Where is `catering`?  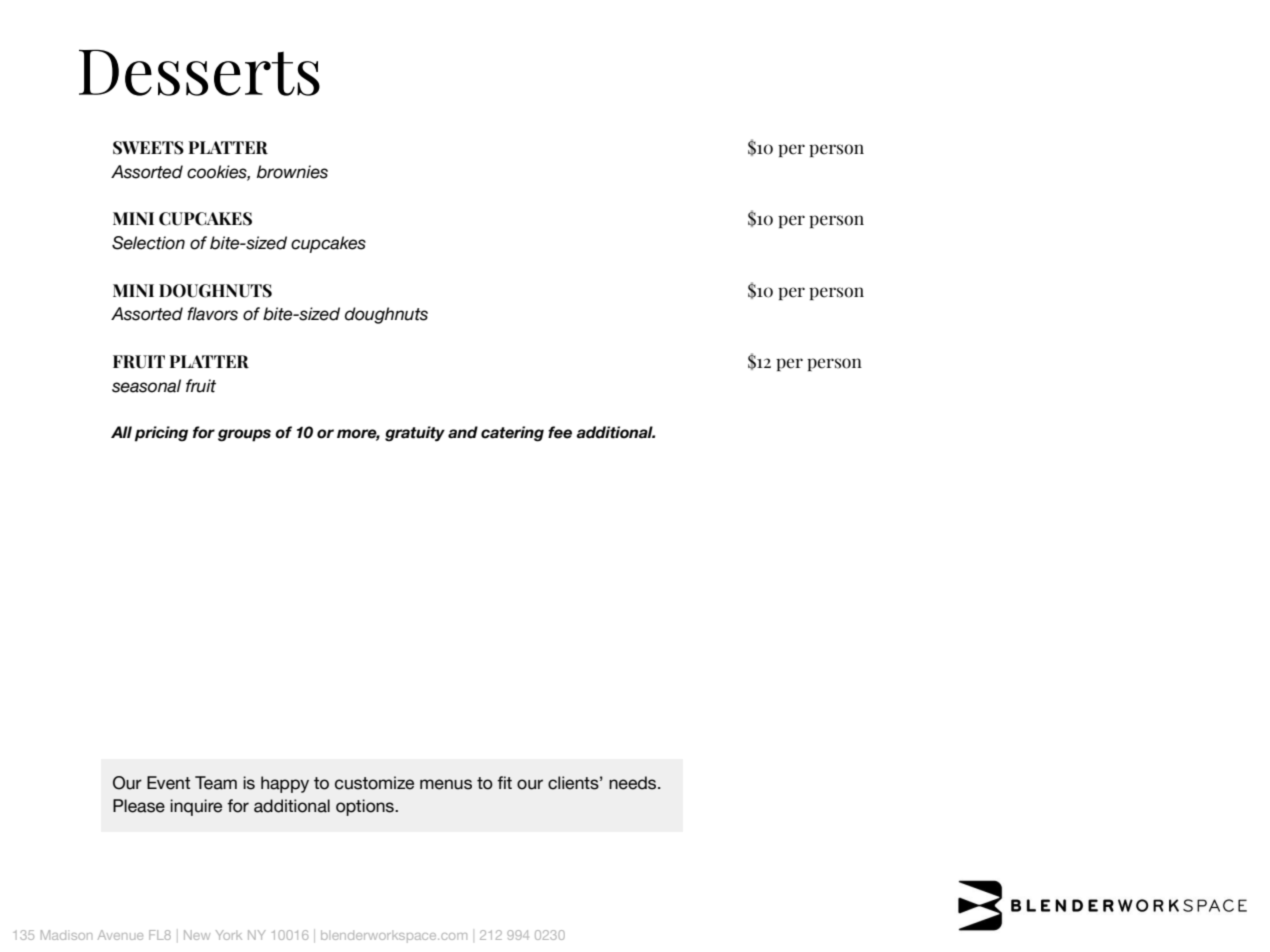 catering is located at coordinates (512, 434).
